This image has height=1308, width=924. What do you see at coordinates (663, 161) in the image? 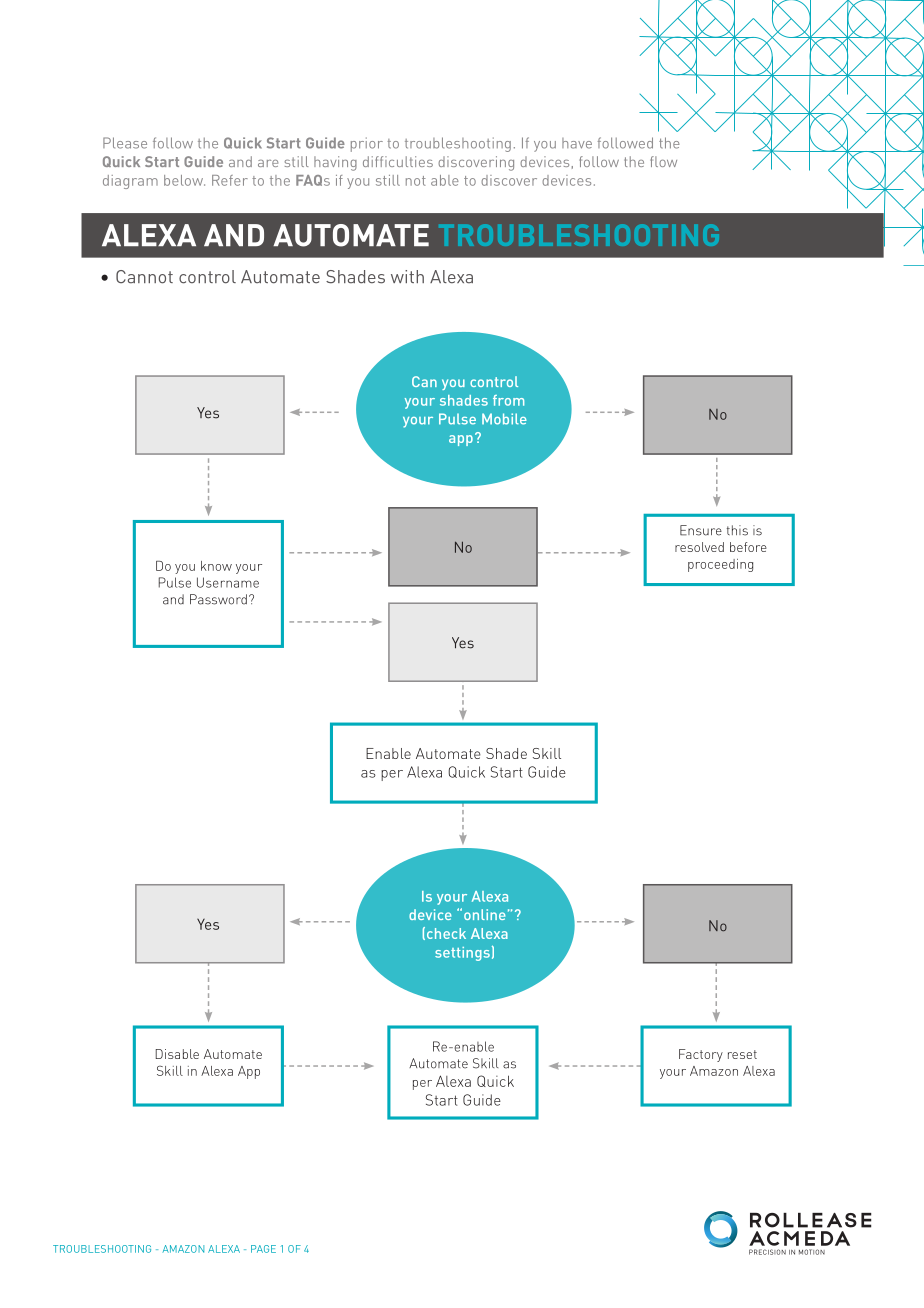
I see `flow` at bounding box center [663, 161].
